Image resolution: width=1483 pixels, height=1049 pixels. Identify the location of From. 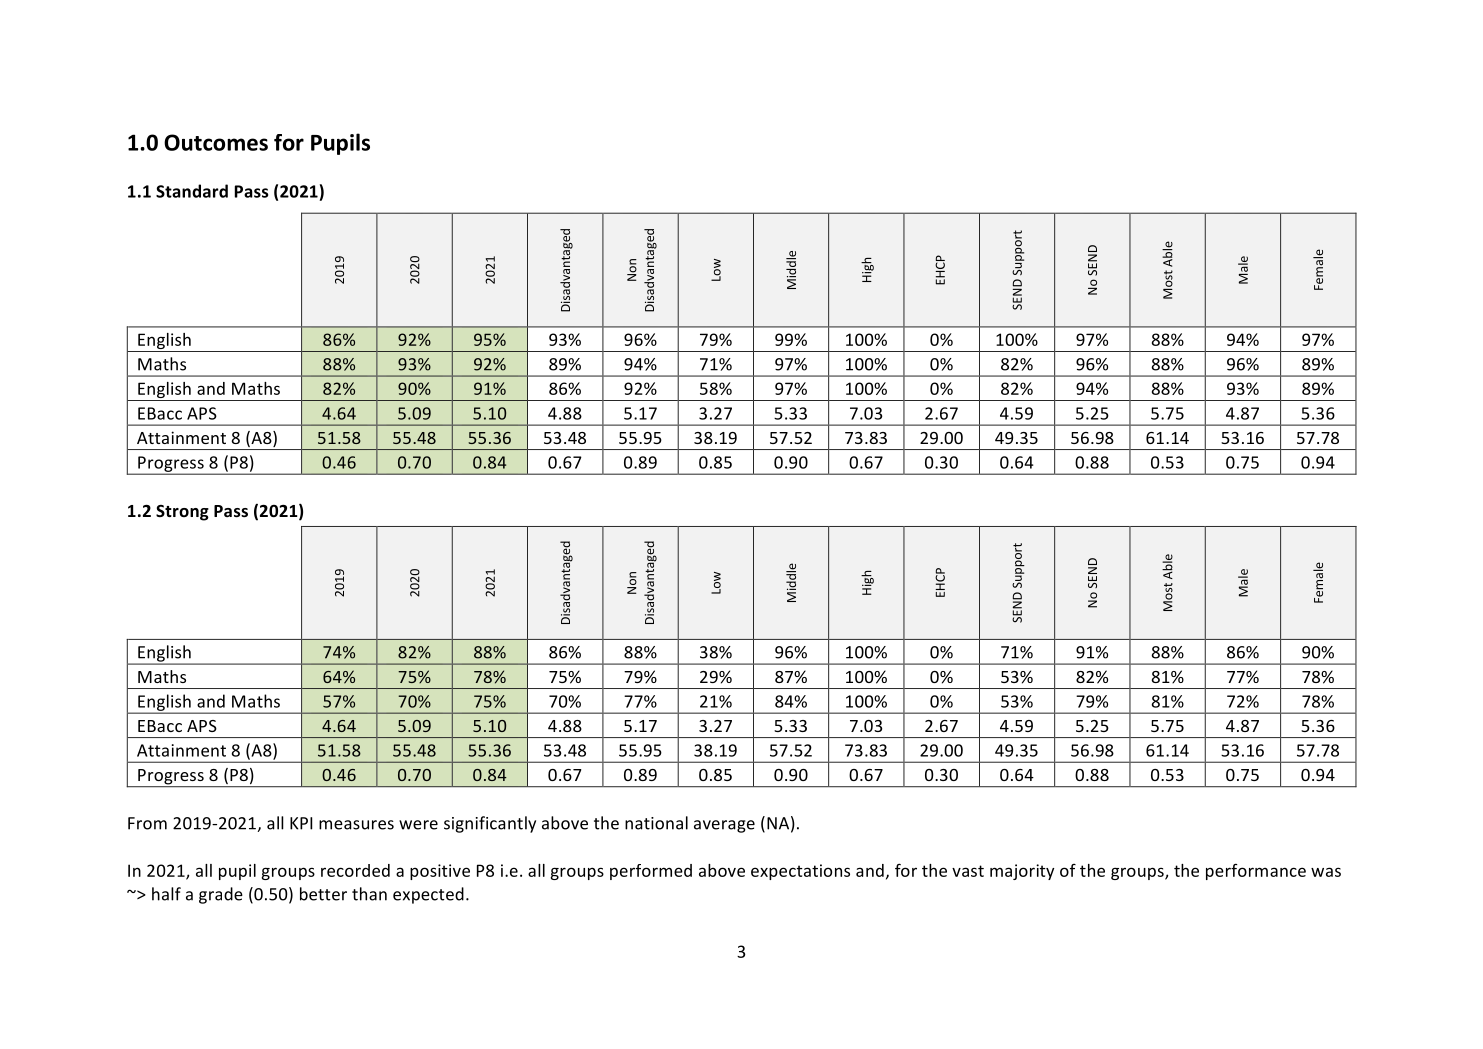
(147, 823).
